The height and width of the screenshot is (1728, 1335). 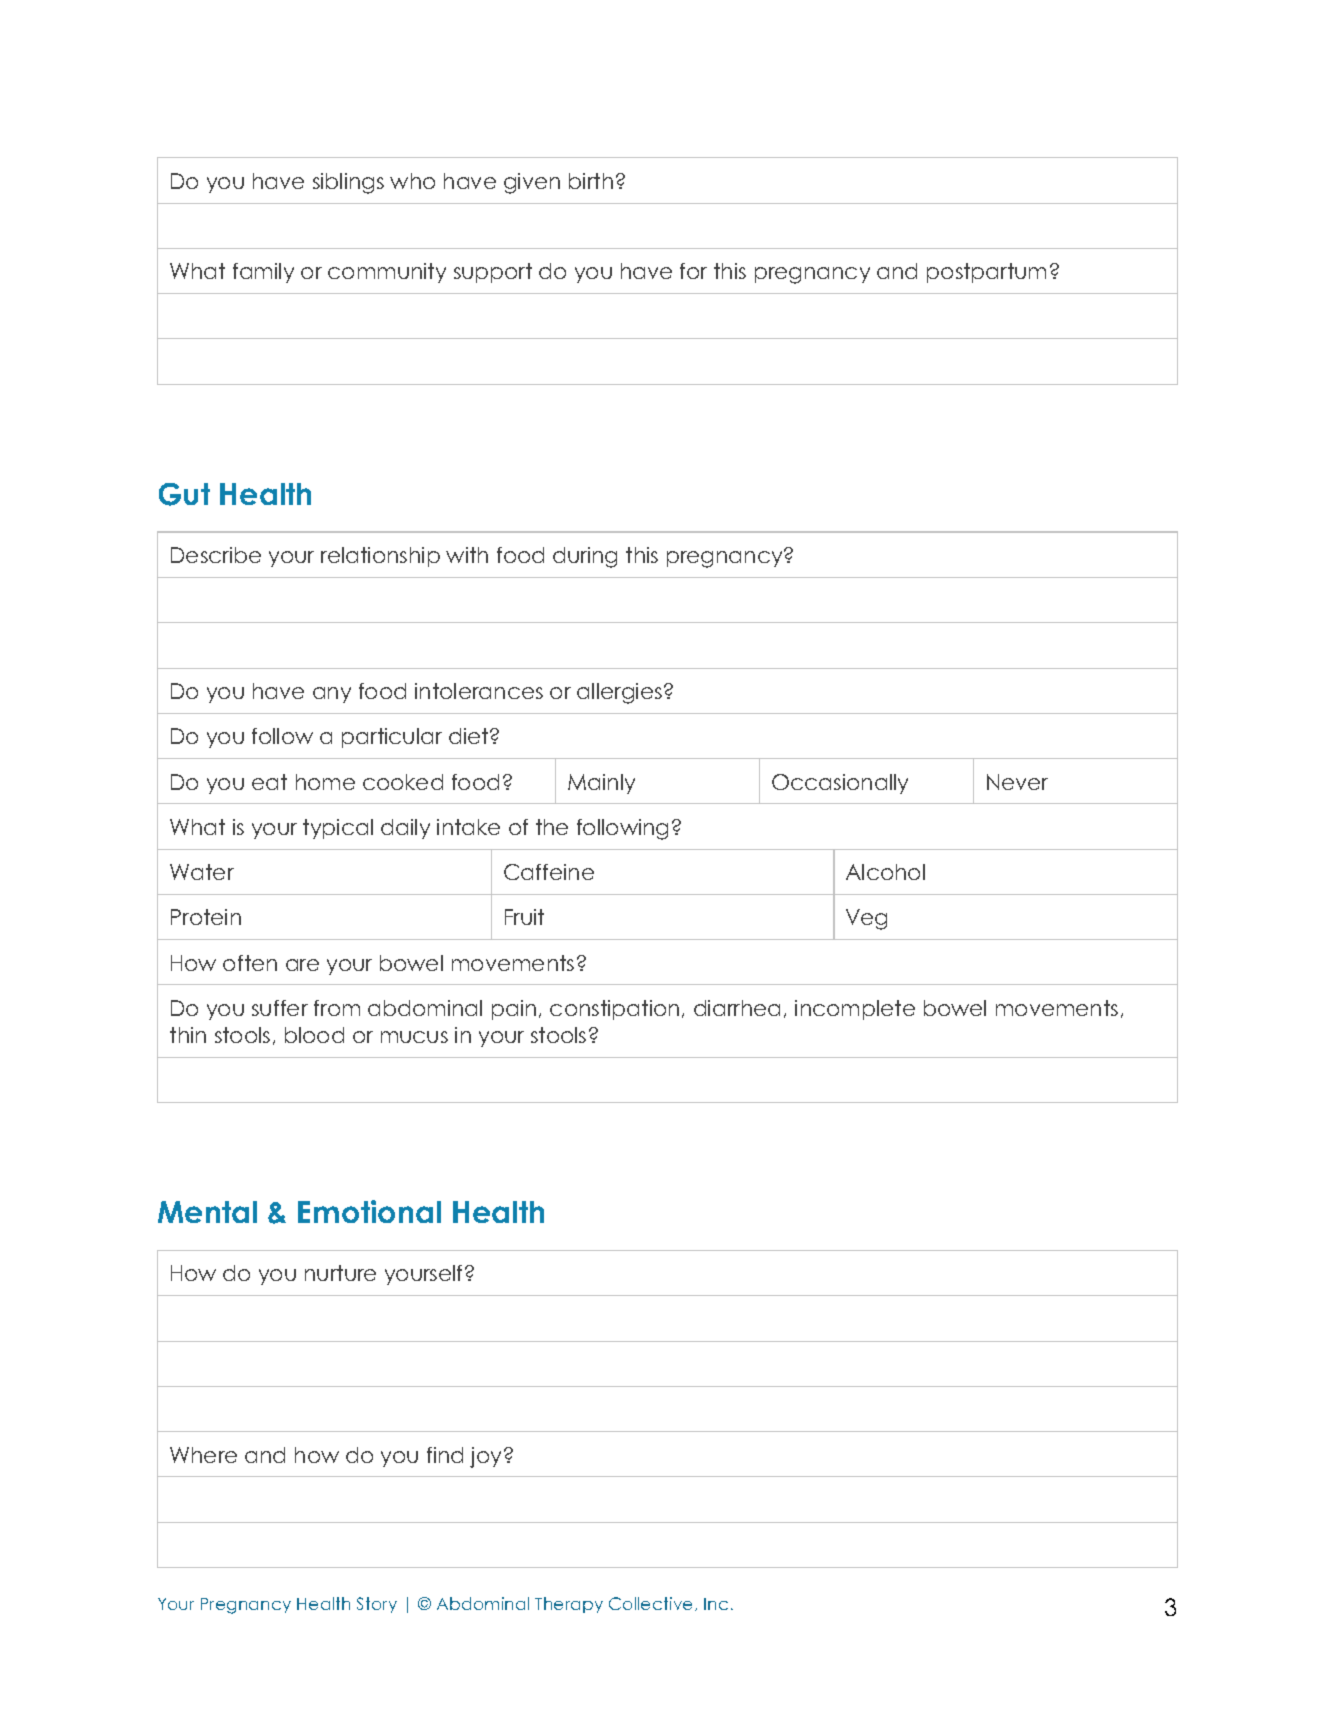 What do you see at coordinates (840, 784) in the screenshot?
I see `Occasionally` at bounding box center [840, 784].
